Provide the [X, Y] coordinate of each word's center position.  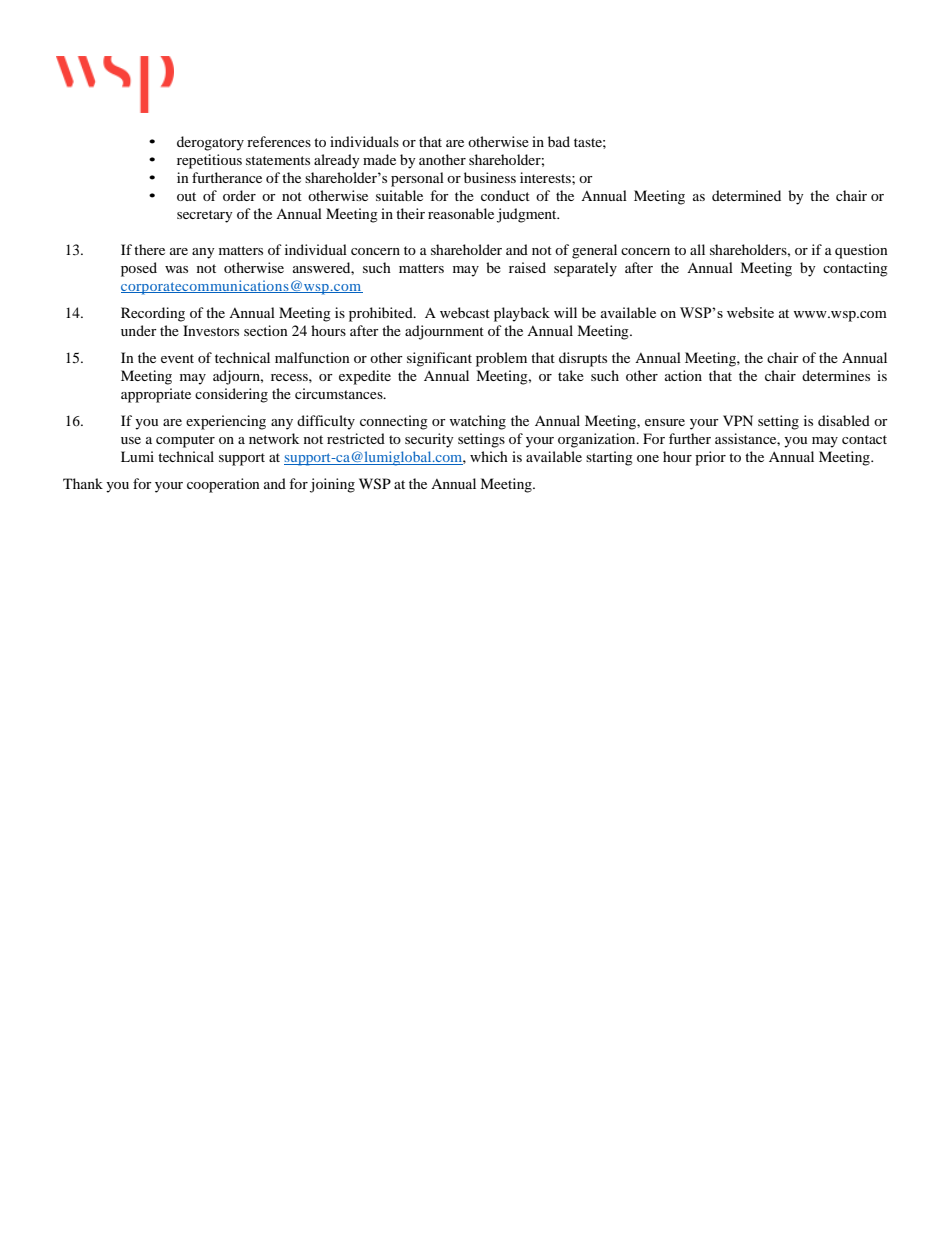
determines [836, 375]
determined [746, 195]
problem [501, 359]
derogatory [210, 143]
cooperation [223, 485]
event [177, 358]
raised [527, 267]
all [697, 249]
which [489, 456]
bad [559, 141]
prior [710, 458]
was [176, 269]
